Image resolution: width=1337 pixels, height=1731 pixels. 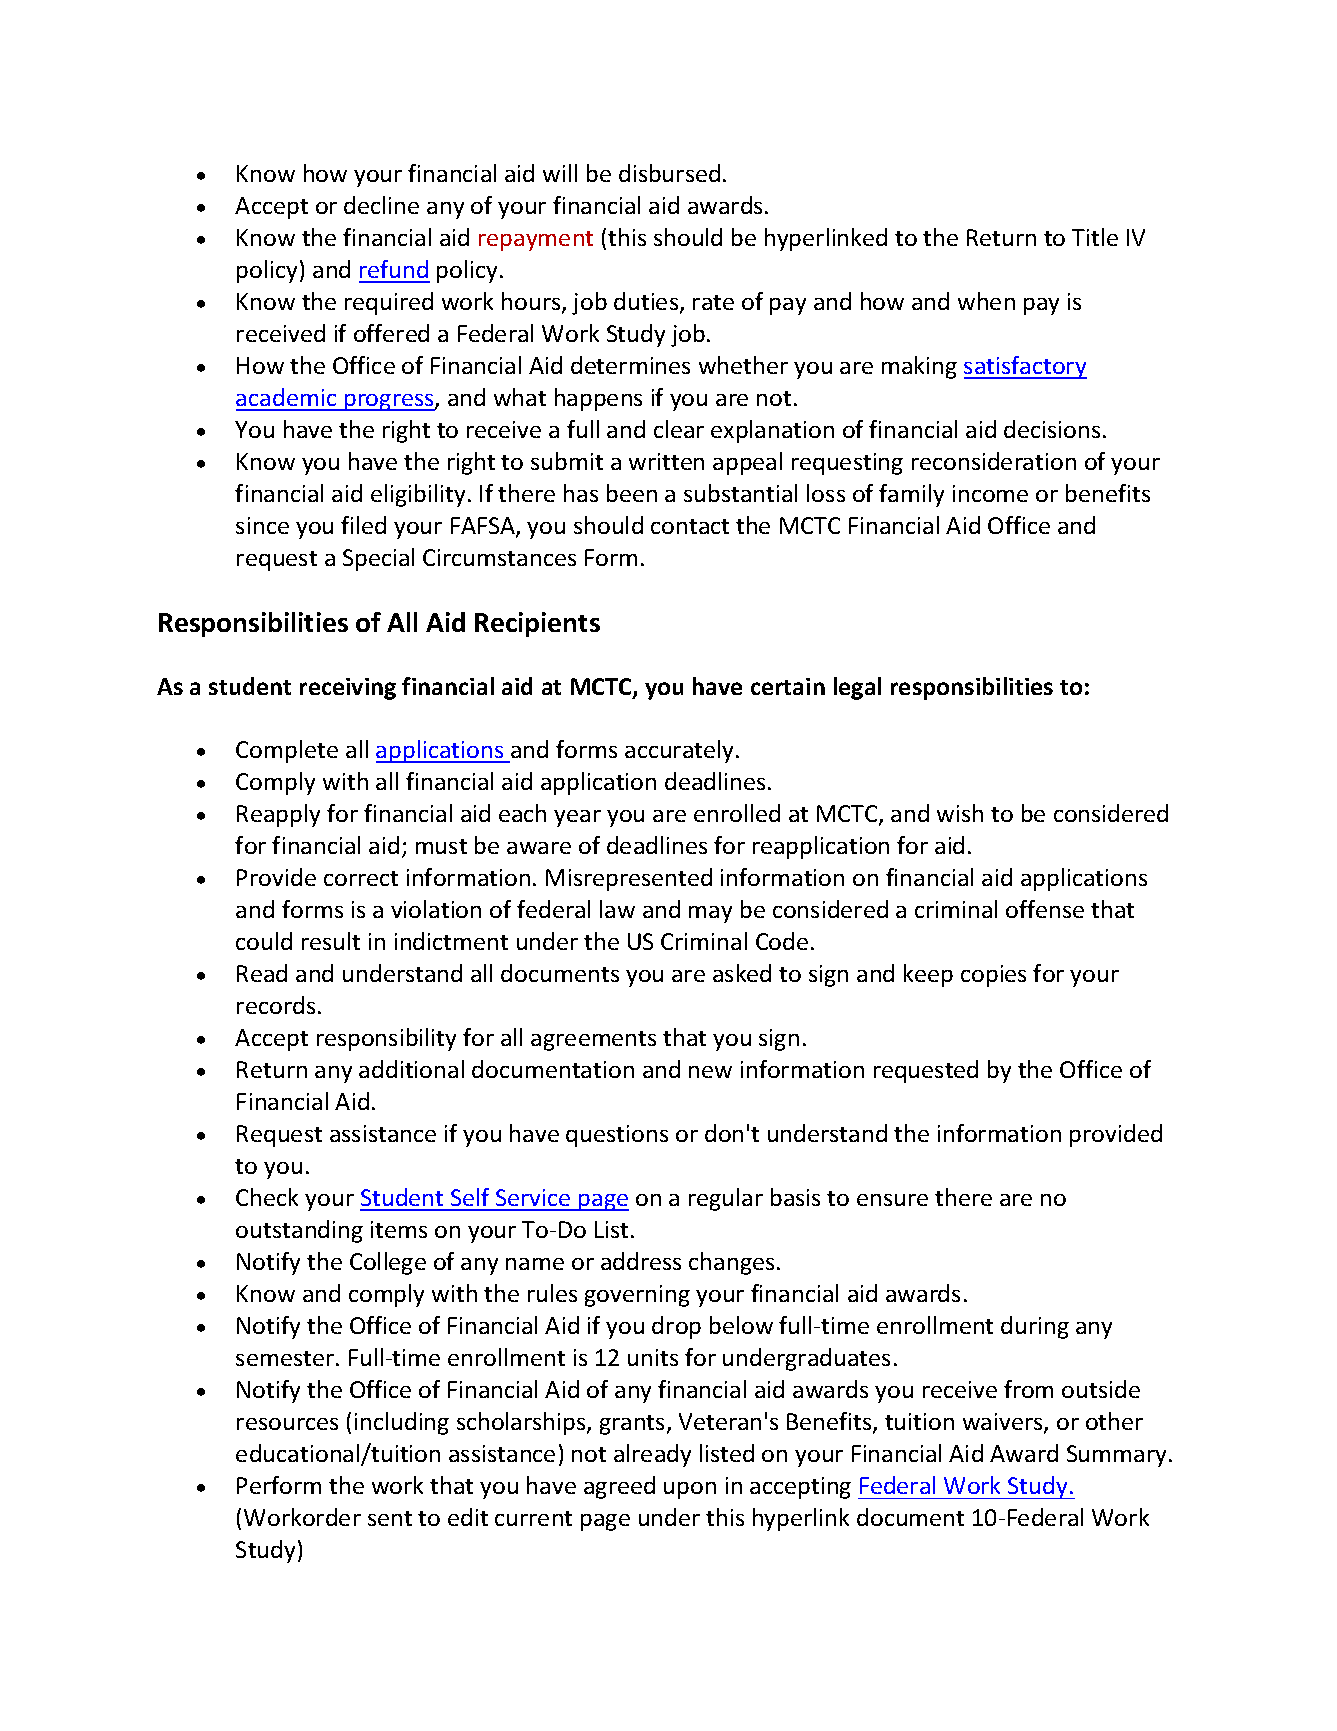 What do you see at coordinates (348, 689) in the page?
I see `receiving` at bounding box center [348, 689].
